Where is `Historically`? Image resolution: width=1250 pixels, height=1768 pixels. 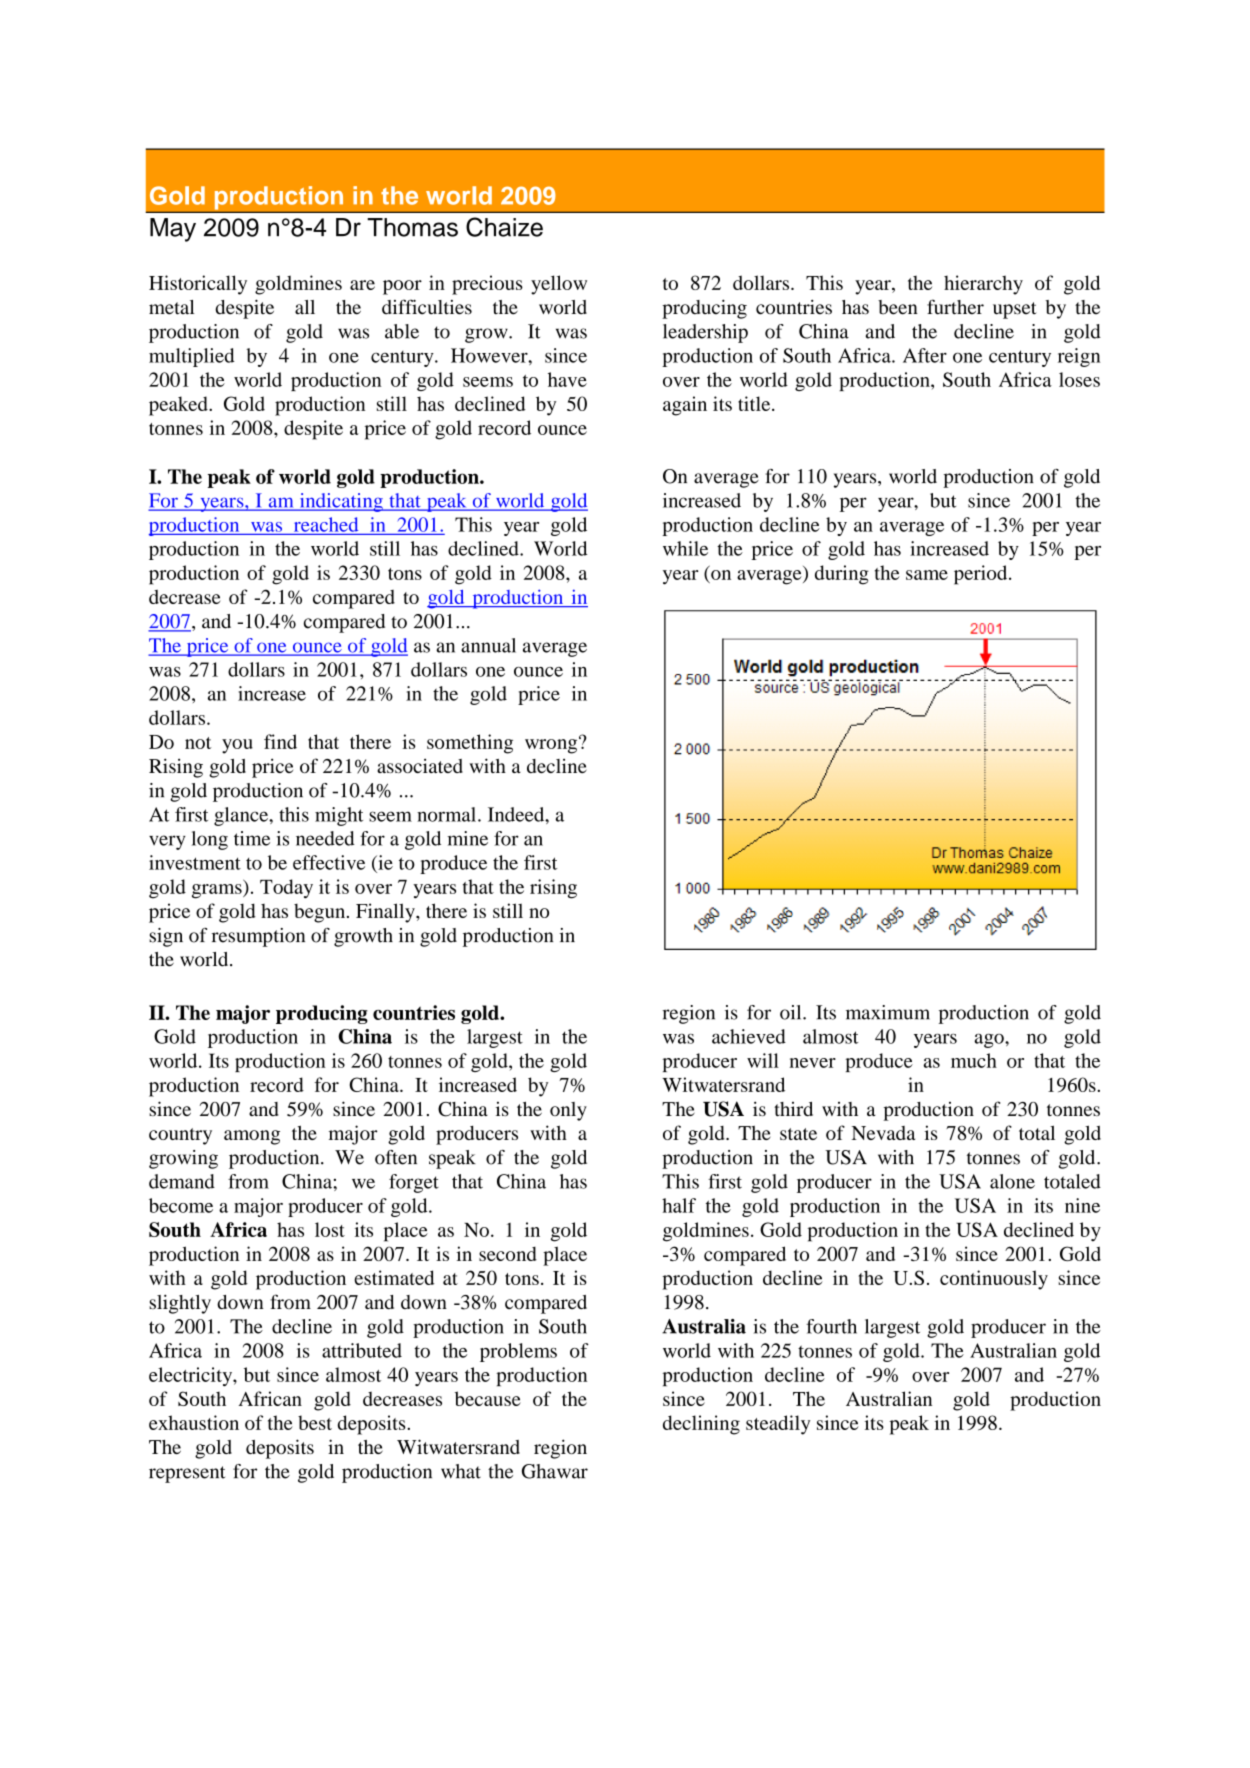
Historically is located at coordinates (198, 285).
